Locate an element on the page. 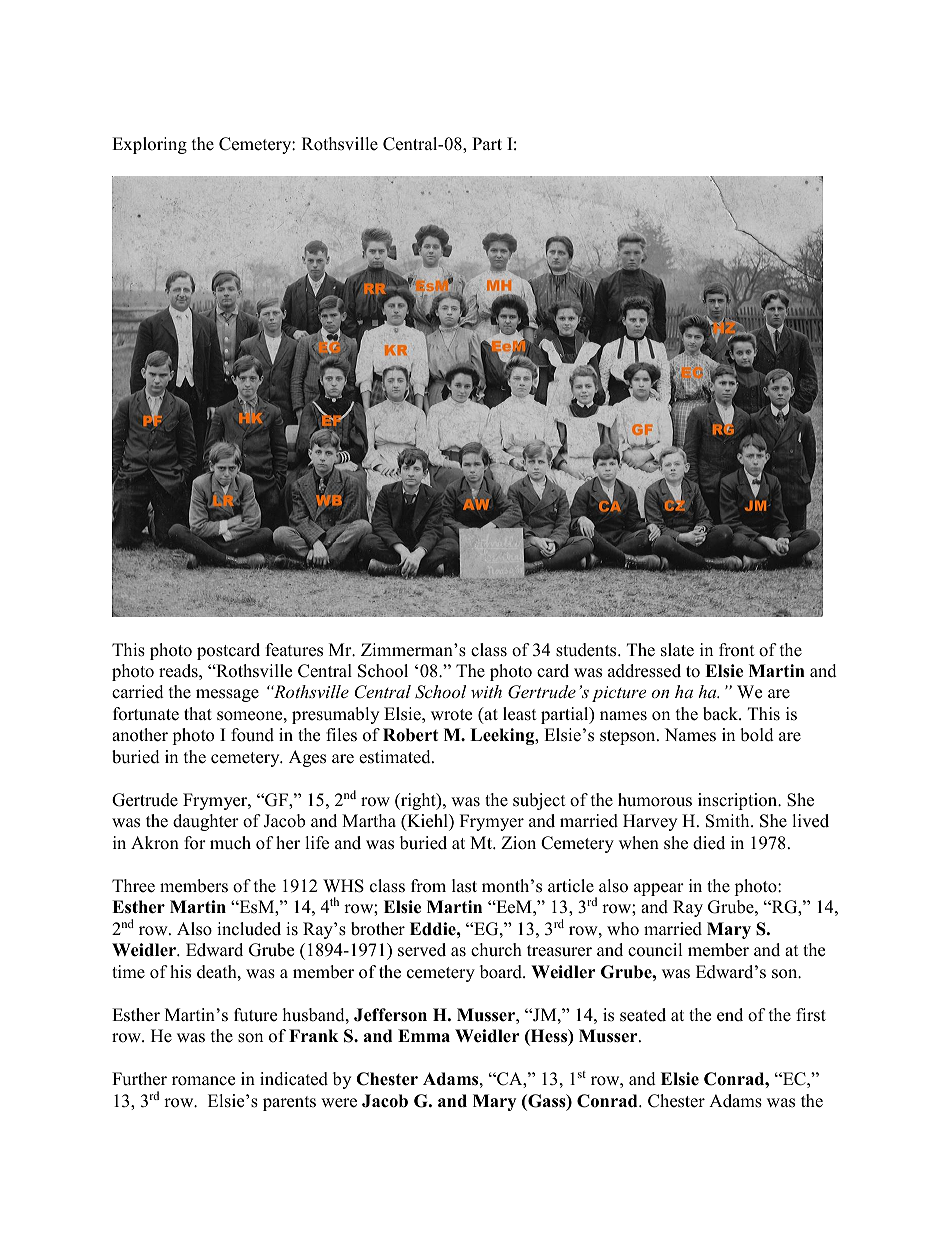 The height and width of the image is (1233, 952). features is located at coordinates (294, 650).
